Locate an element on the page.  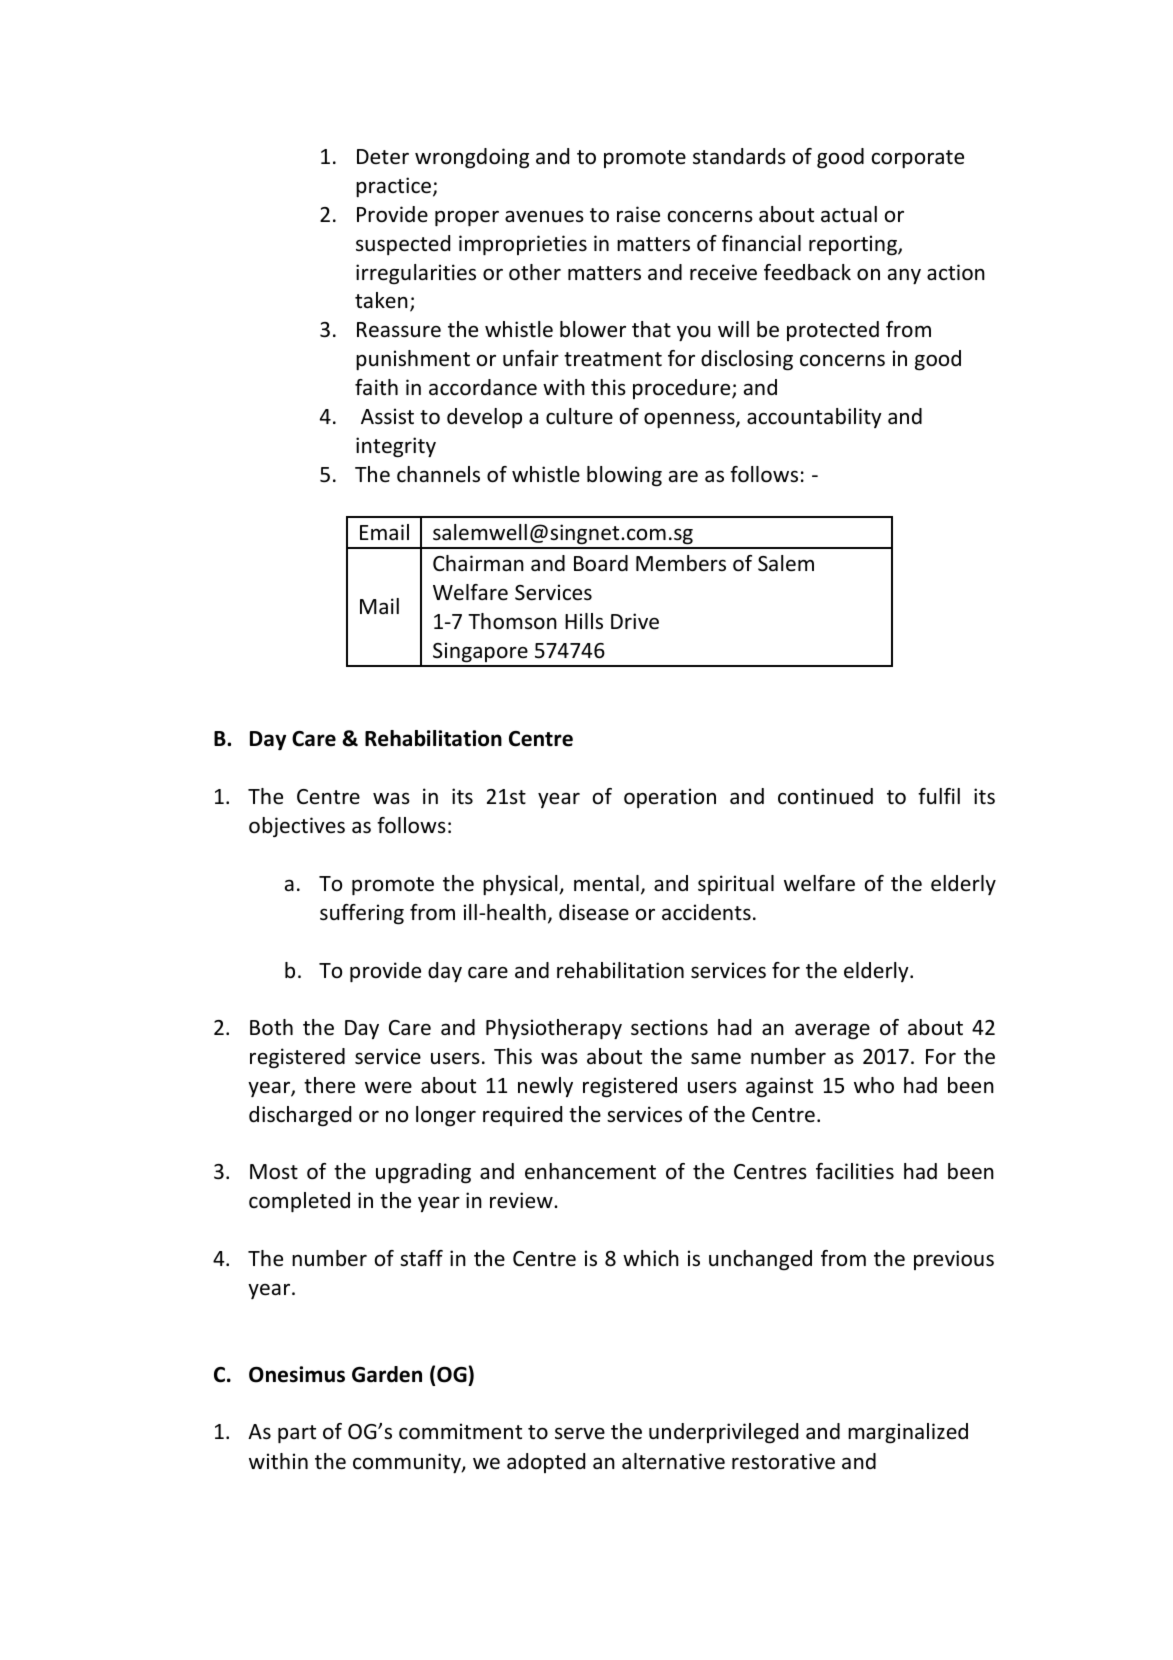
actual is located at coordinates (849, 214).
